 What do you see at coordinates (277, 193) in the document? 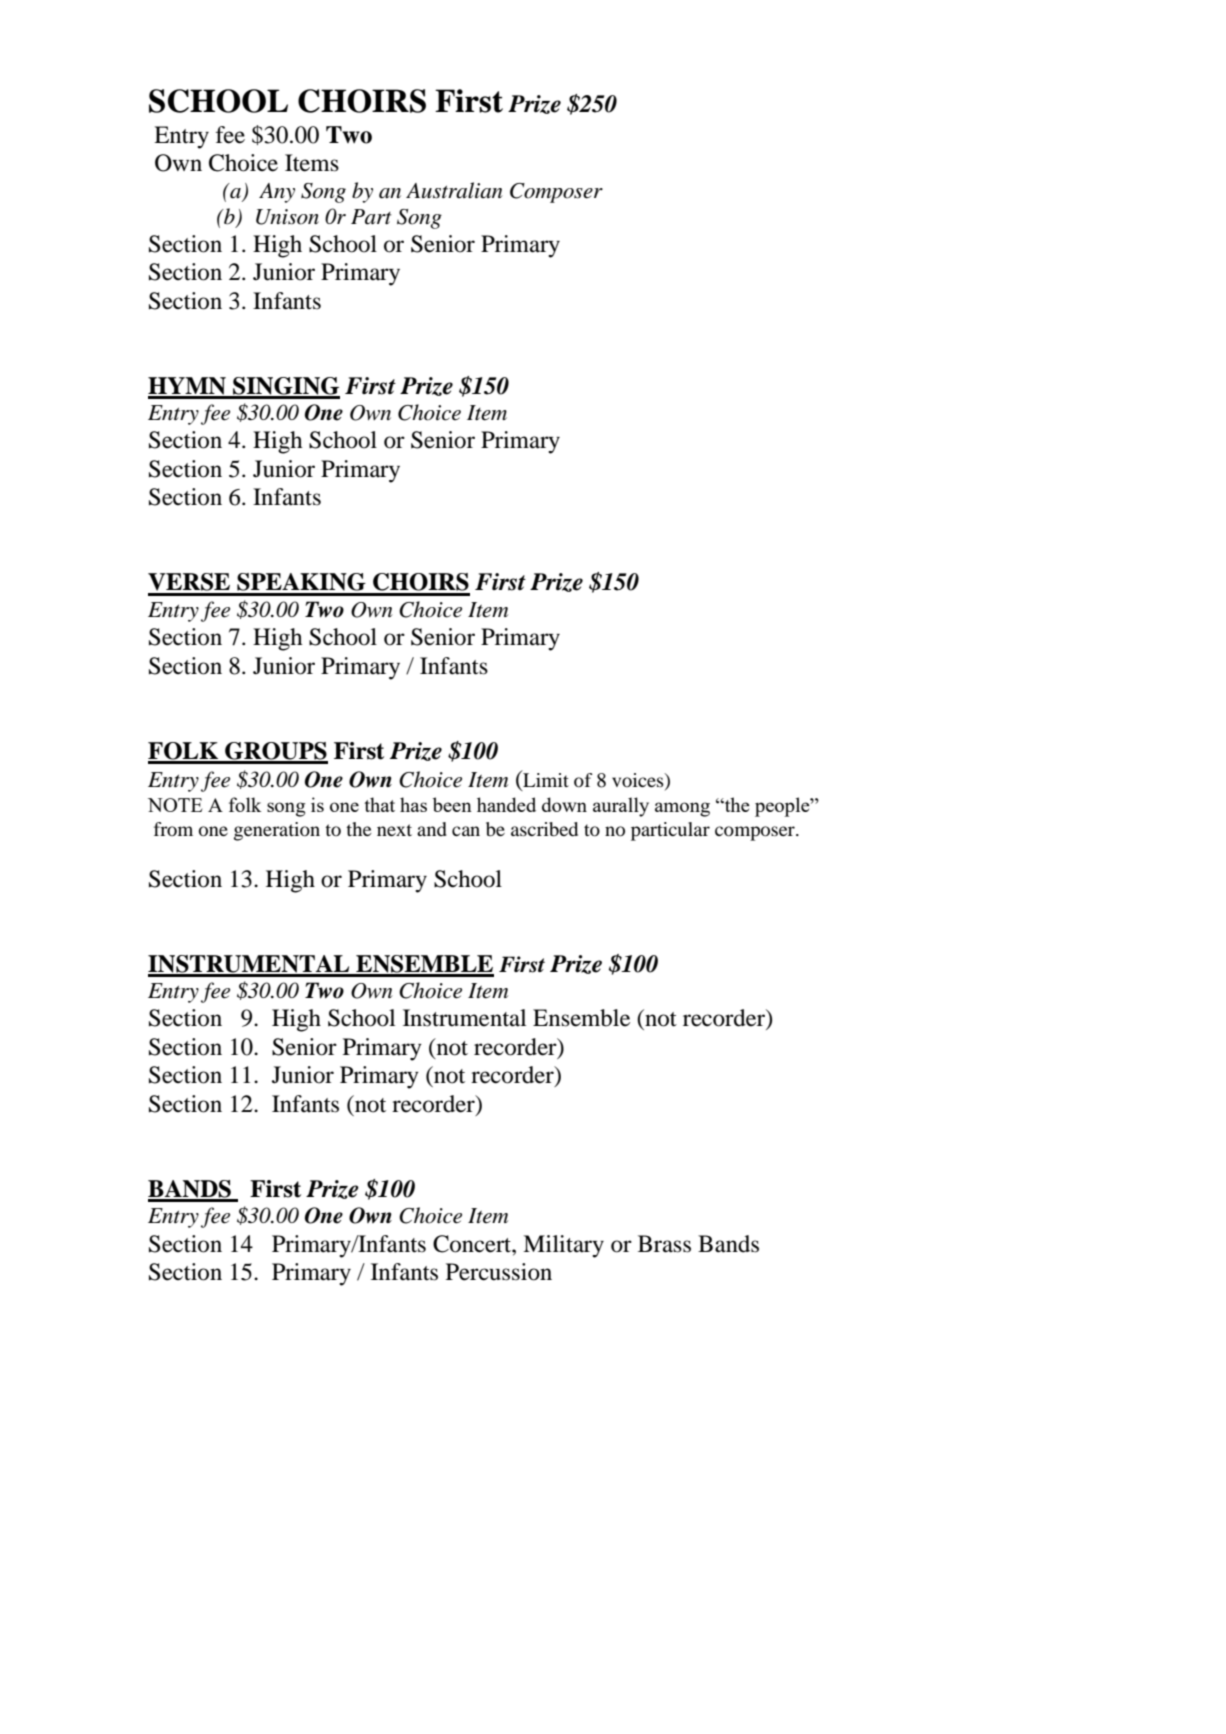
I see `Any` at bounding box center [277, 193].
